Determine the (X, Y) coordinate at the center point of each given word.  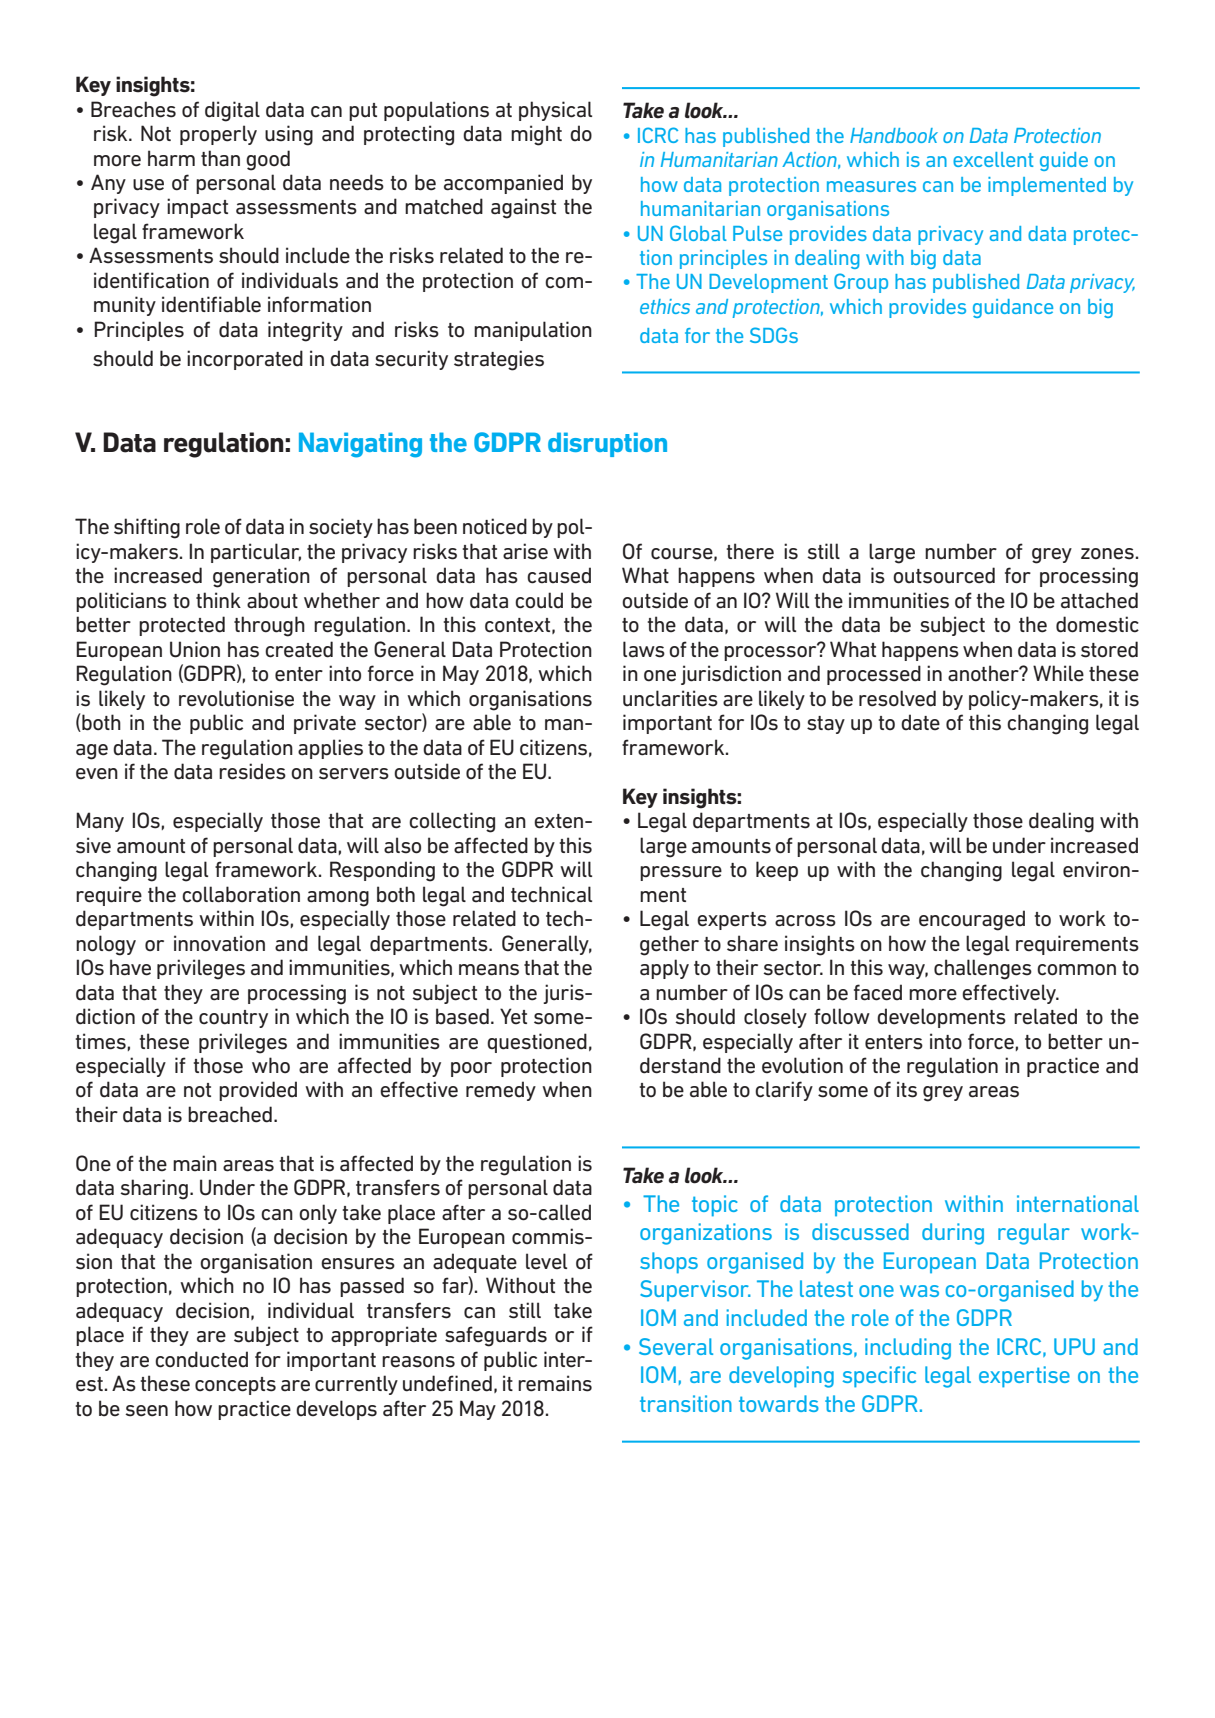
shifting (147, 528)
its (907, 1089)
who (271, 1065)
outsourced (944, 575)
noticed (495, 526)
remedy (501, 1091)
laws (644, 649)
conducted (201, 1359)
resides (252, 771)
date (920, 722)
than (220, 158)
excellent (993, 159)
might (536, 135)
